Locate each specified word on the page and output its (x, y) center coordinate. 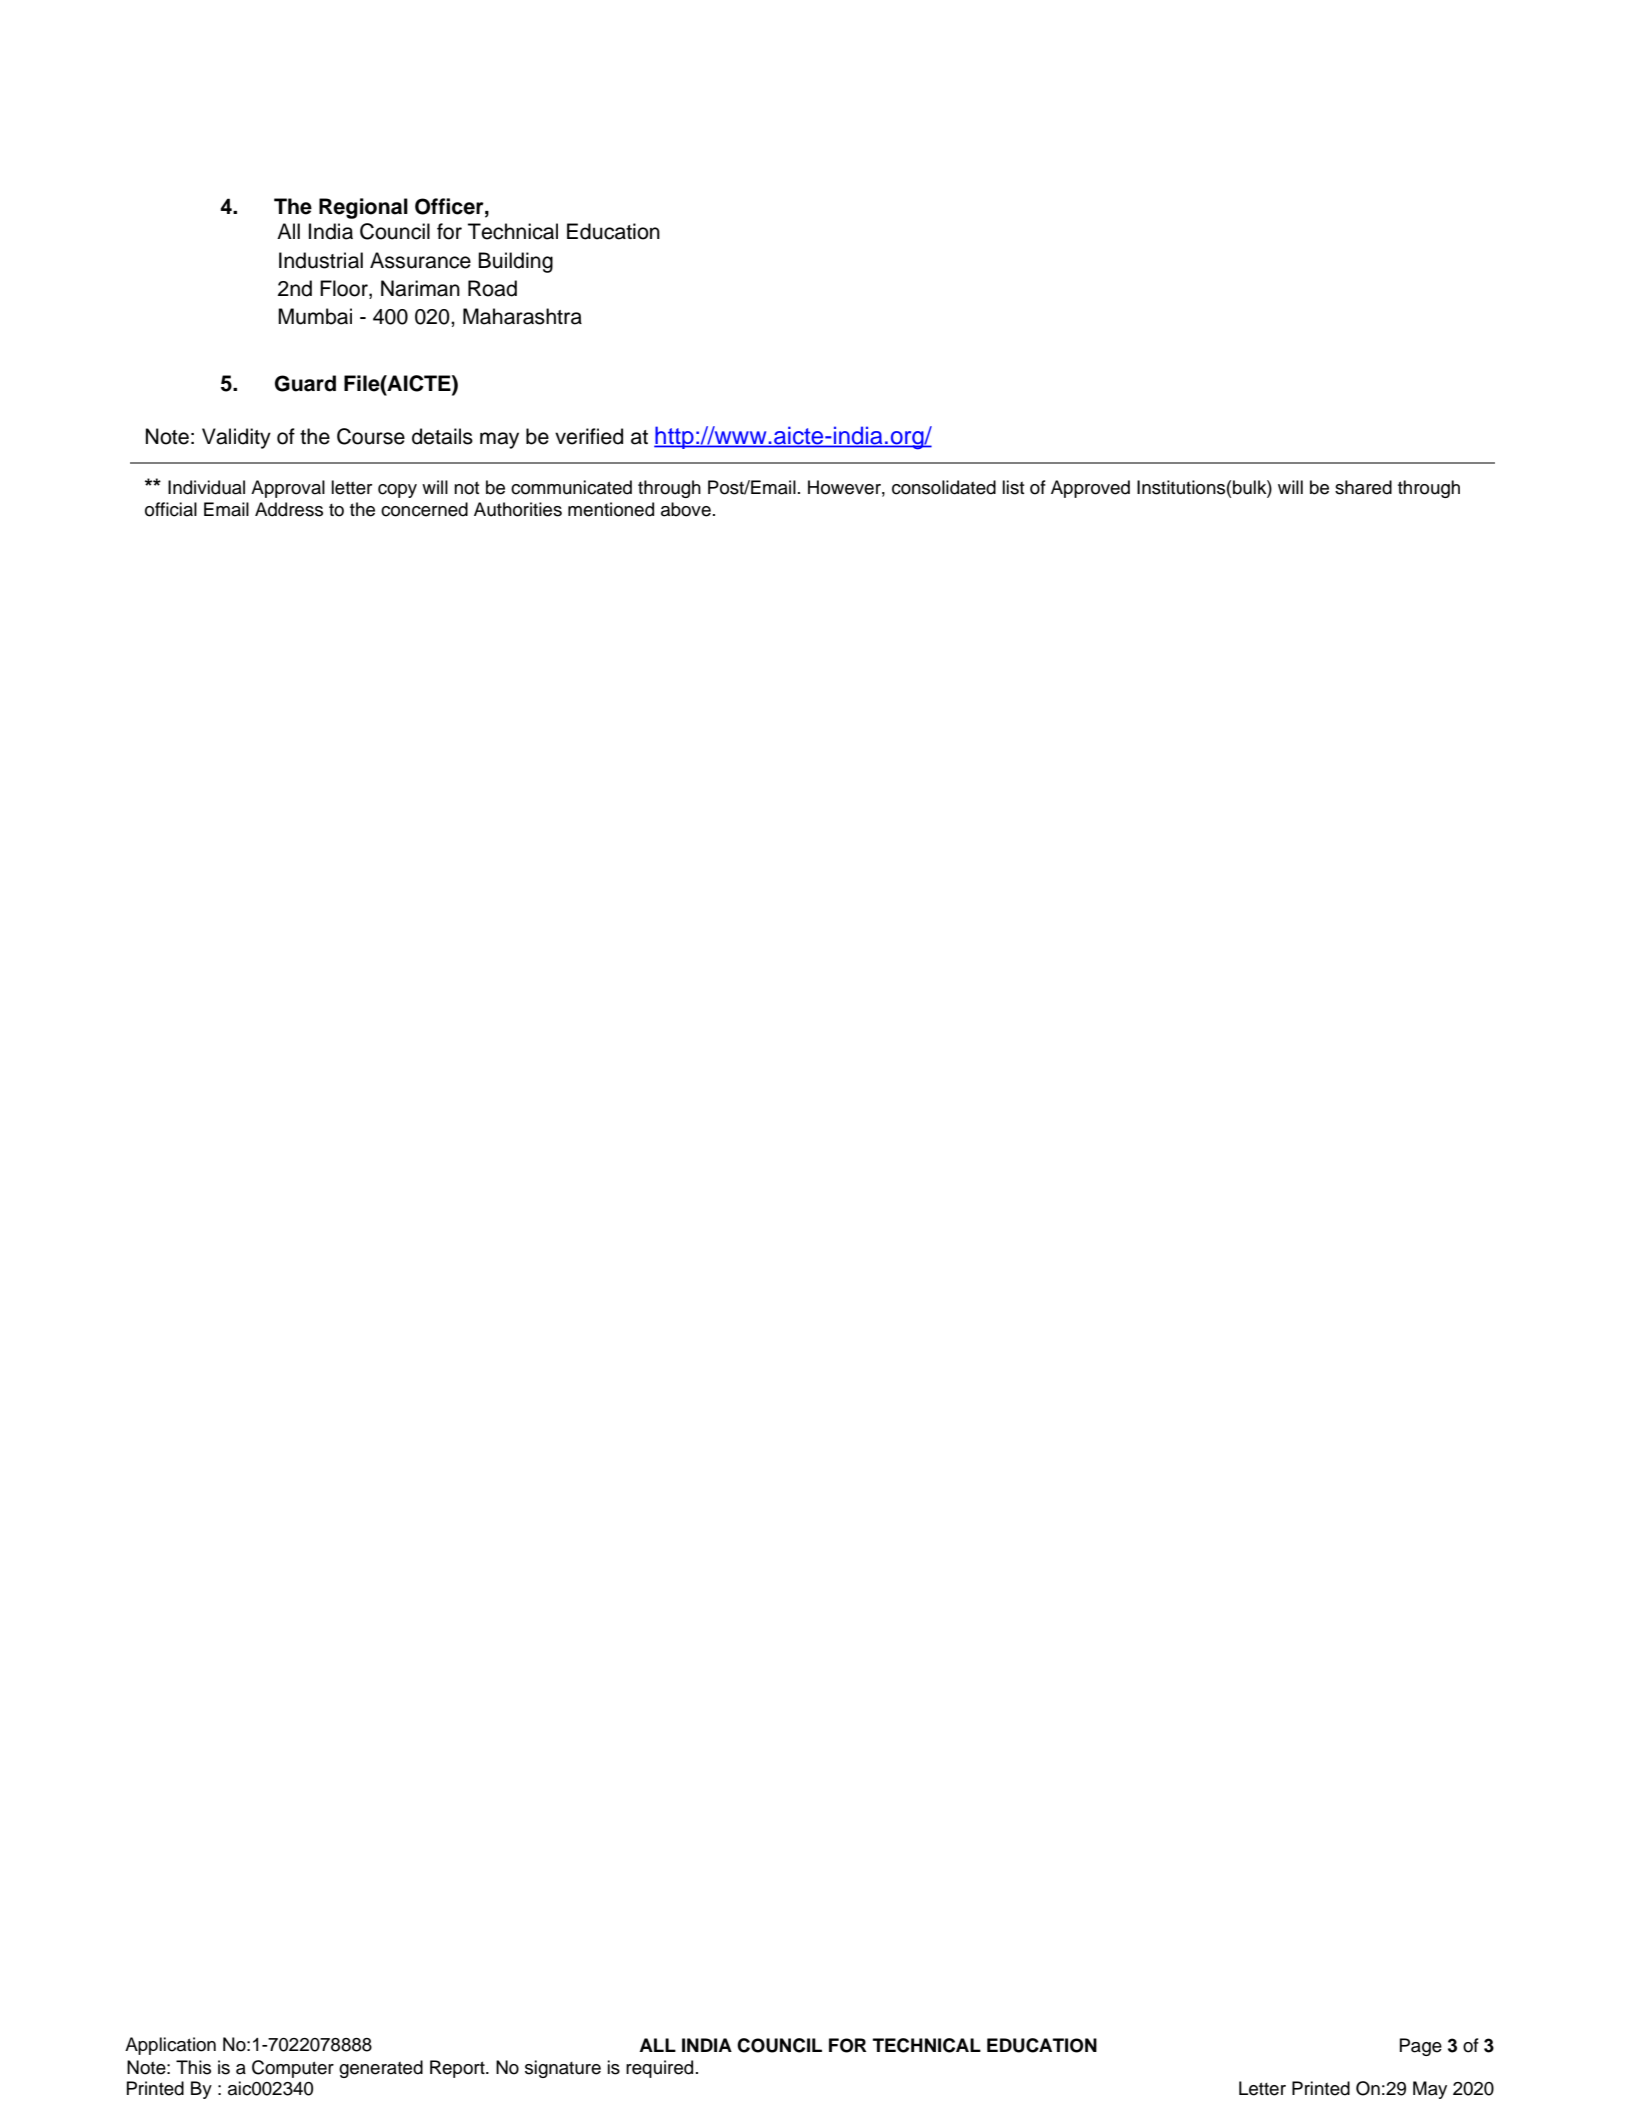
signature (563, 2069)
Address (289, 509)
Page (1421, 2047)
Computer (293, 2069)
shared (1363, 487)
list (1013, 487)
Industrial (321, 260)
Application (170, 2046)
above (686, 509)
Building (515, 262)
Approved (1090, 489)
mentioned (611, 509)
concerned (424, 509)
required (659, 2069)
